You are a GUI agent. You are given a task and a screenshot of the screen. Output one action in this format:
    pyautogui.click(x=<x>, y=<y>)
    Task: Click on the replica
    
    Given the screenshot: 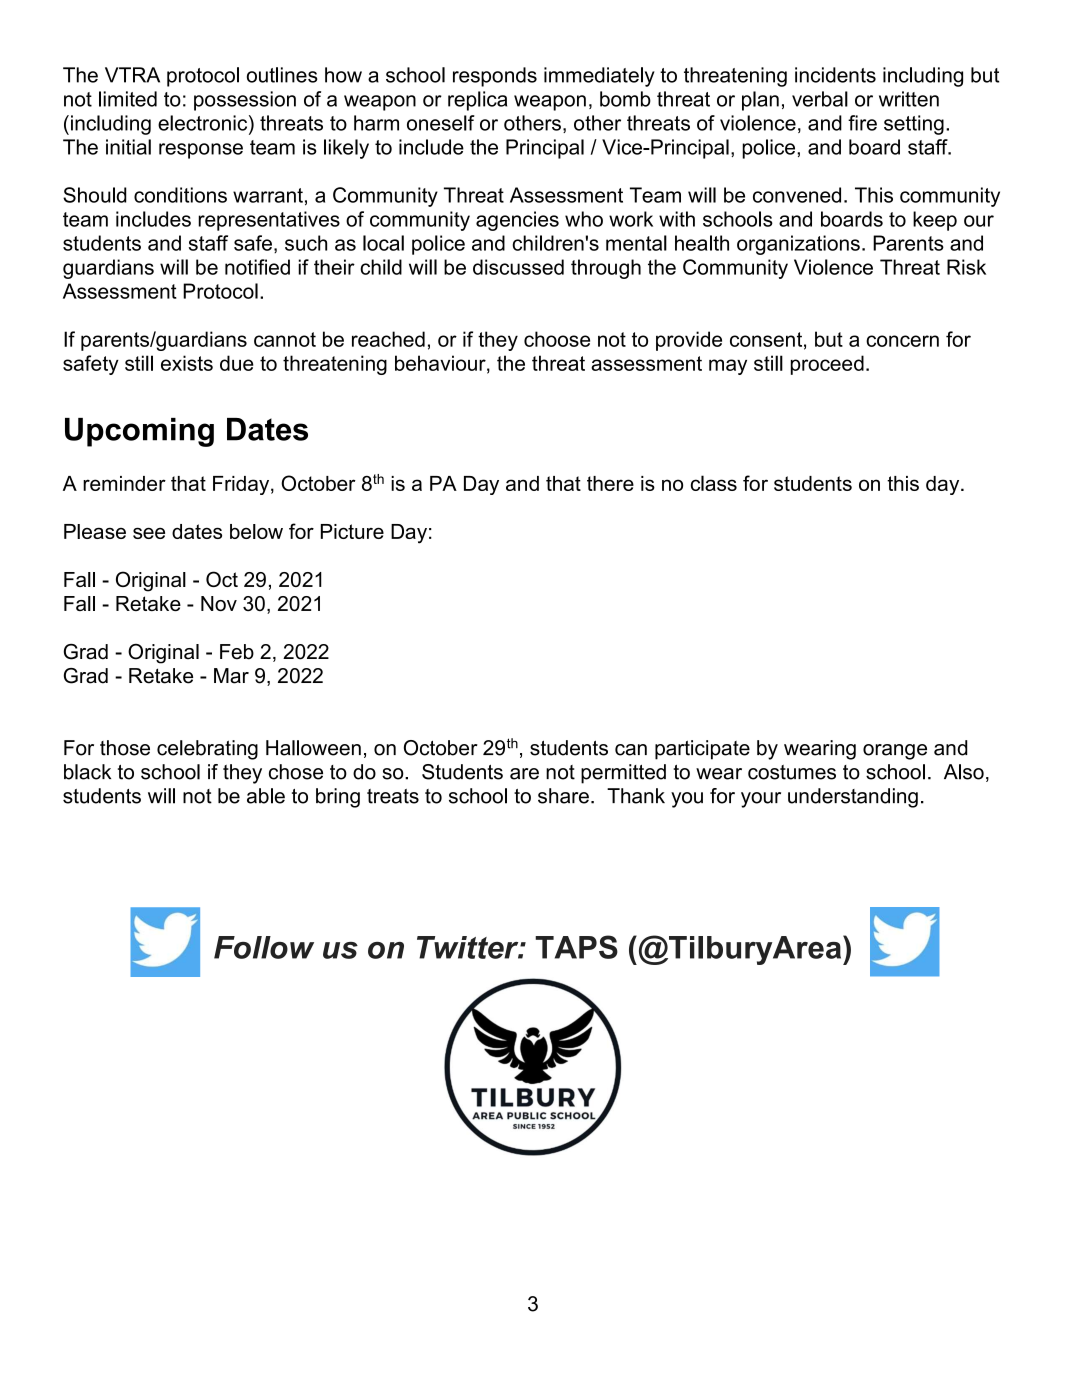 What is the action you would take?
    pyautogui.click(x=477, y=101)
